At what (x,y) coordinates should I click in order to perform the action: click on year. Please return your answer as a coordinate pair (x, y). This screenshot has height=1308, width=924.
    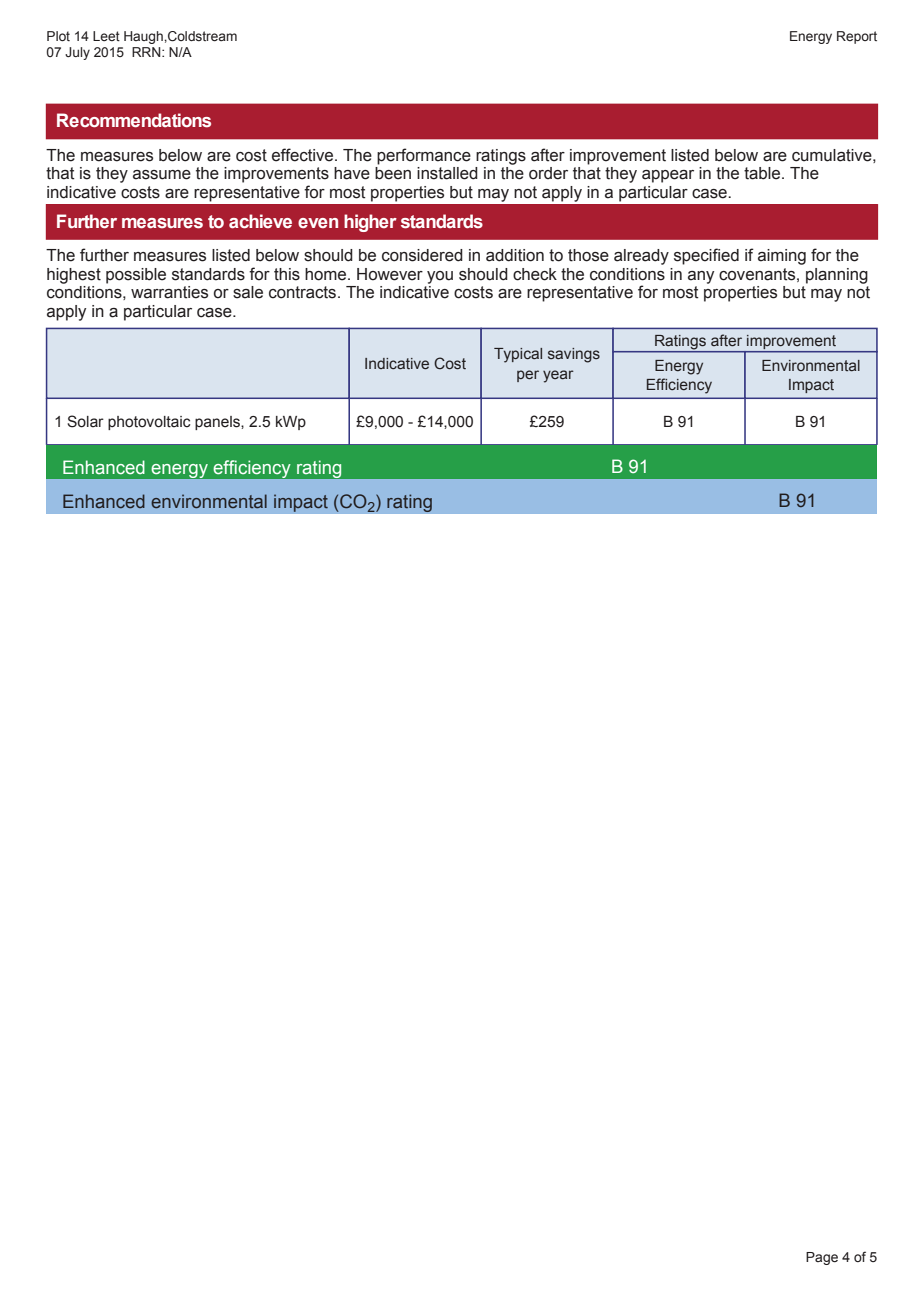
    Looking at the image, I should click on (558, 376).
